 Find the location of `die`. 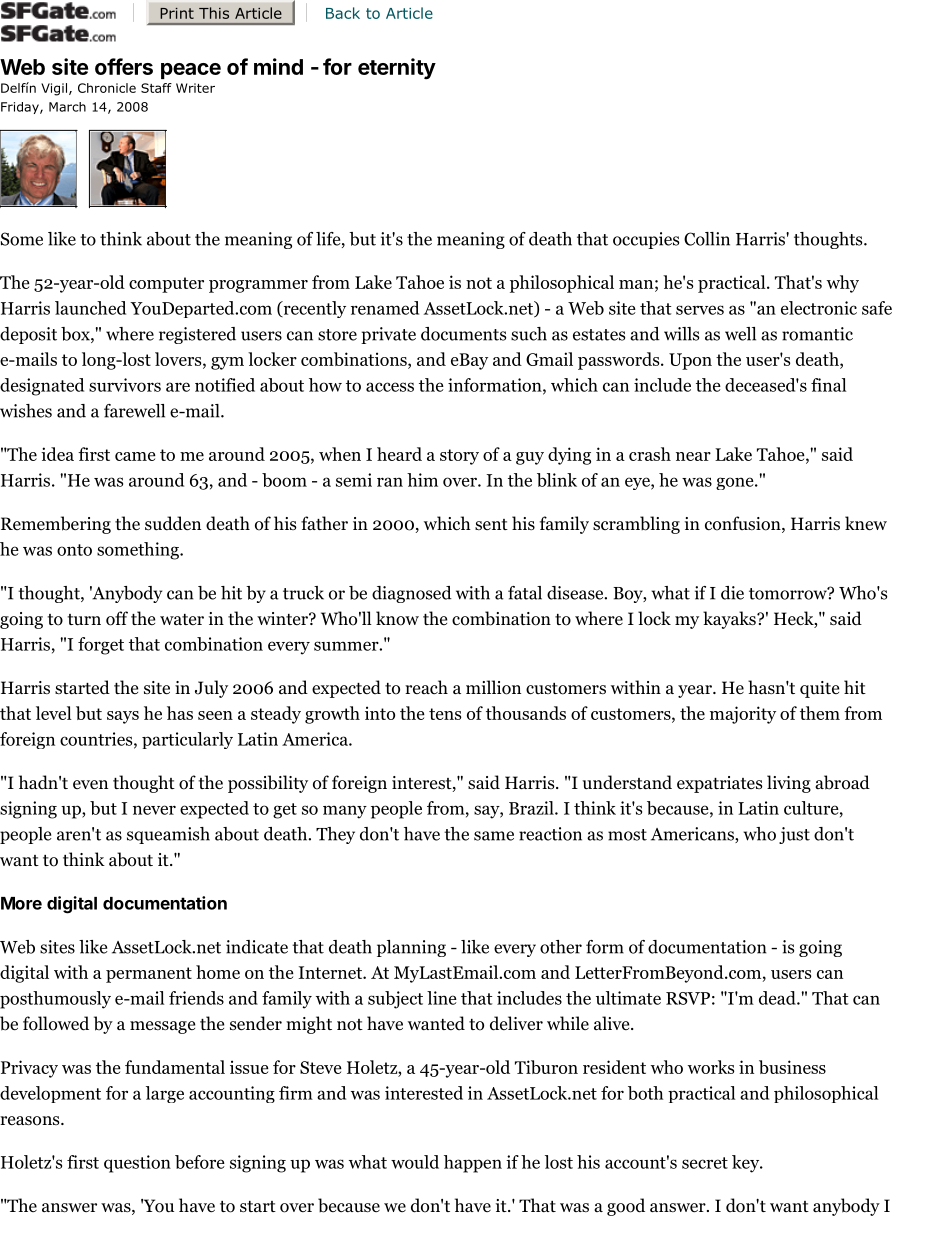

die is located at coordinates (732, 593).
